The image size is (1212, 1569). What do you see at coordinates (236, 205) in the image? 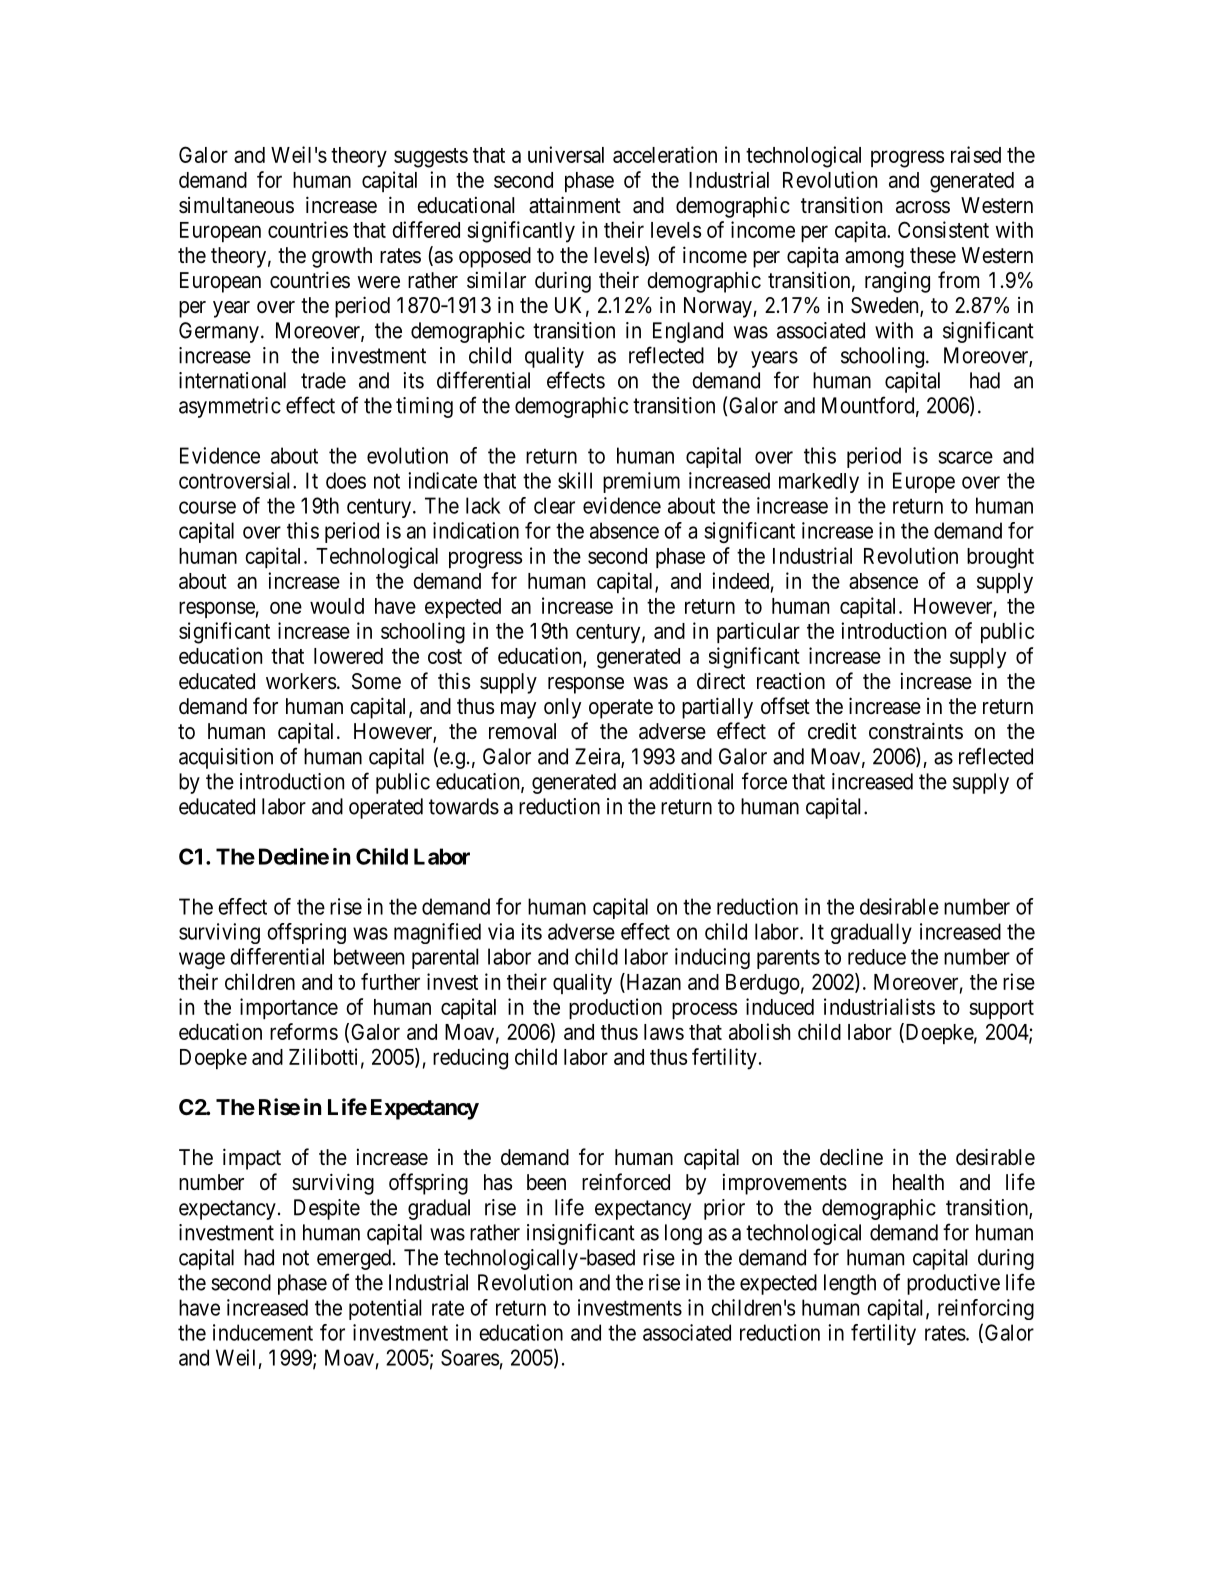
I see `simultaneous` at bounding box center [236, 205].
